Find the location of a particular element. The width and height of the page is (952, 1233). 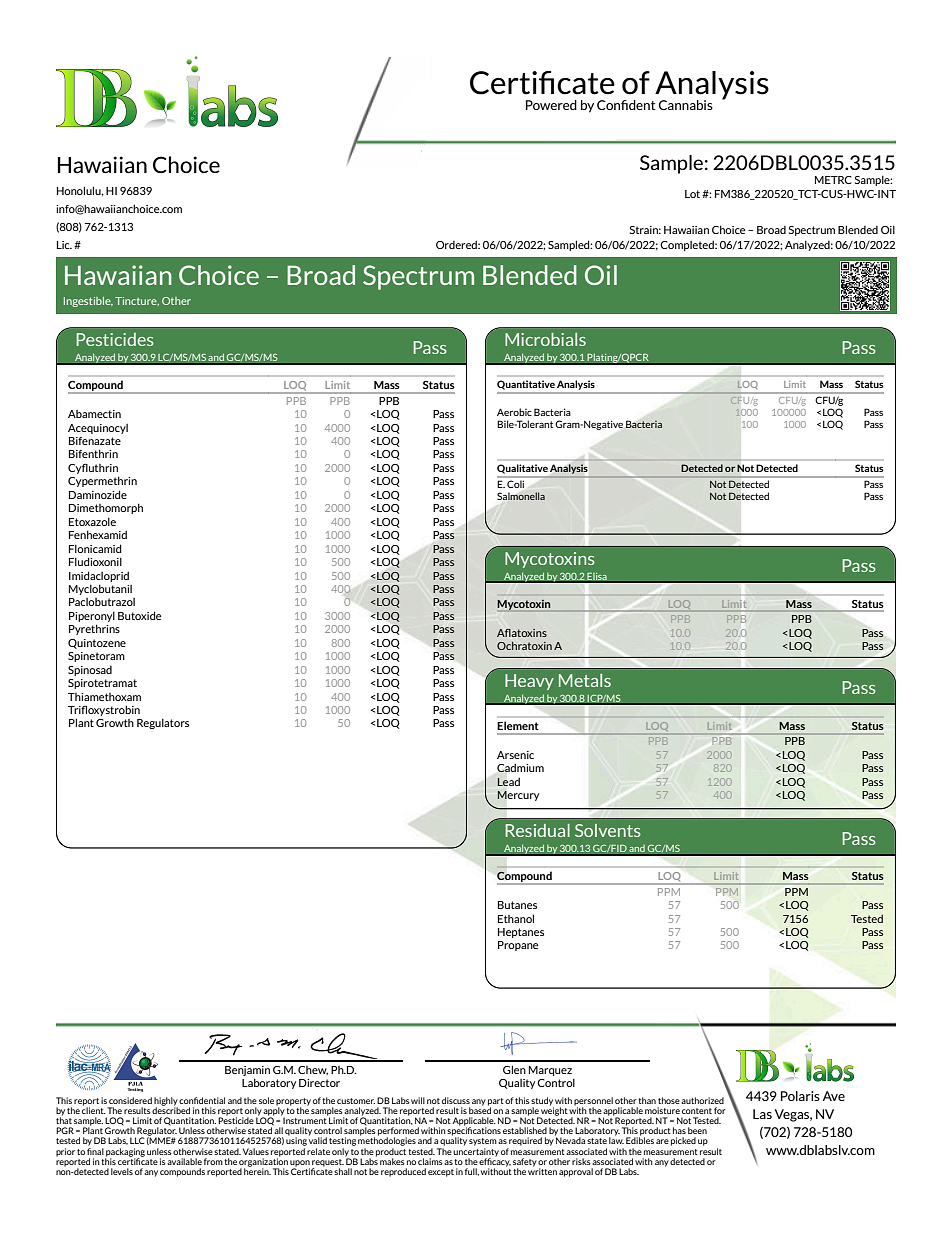

LLC is located at coordinates (137, 1140).
